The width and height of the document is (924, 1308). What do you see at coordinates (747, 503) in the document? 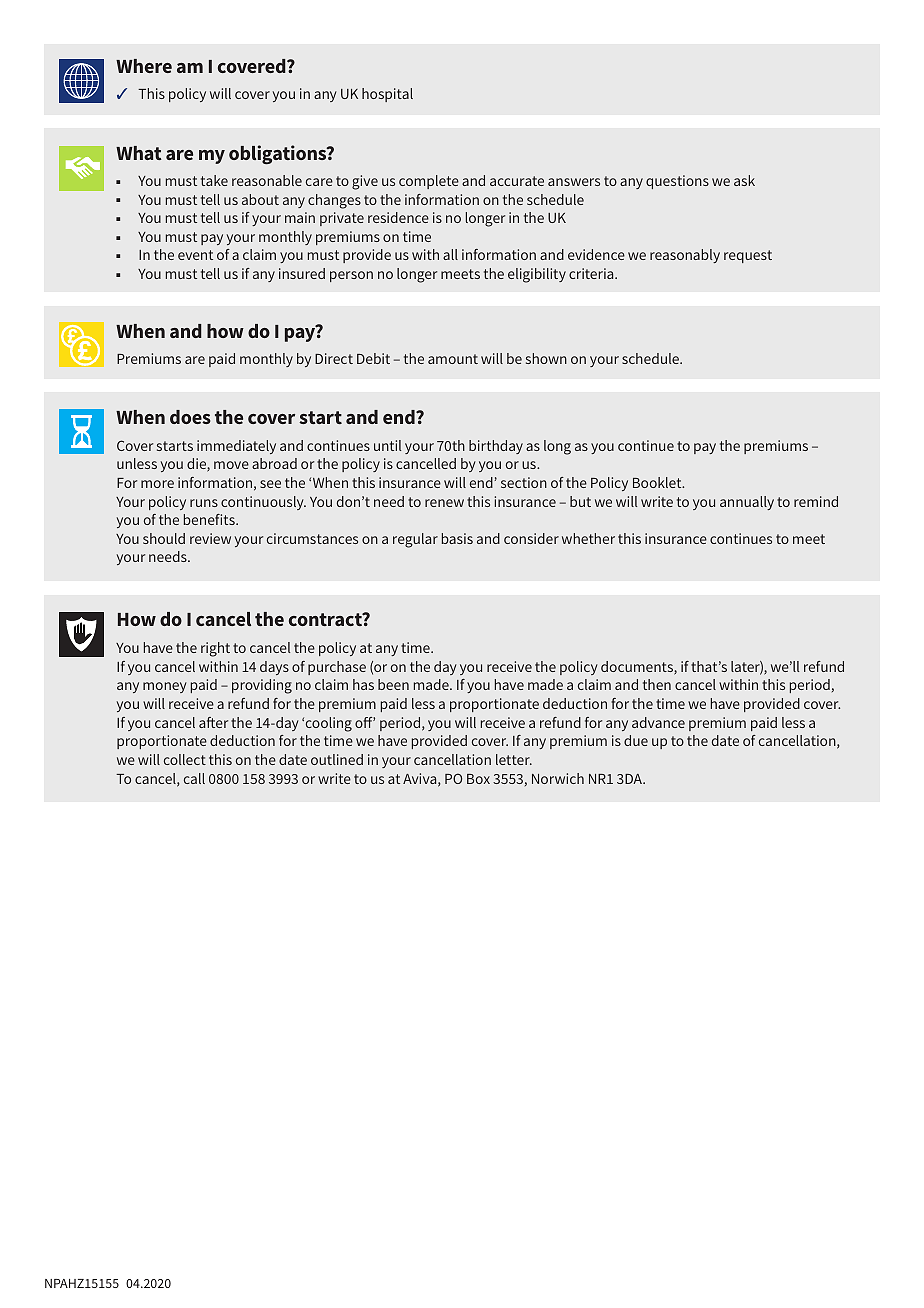
I see `annually` at bounding box center [747, 503].
